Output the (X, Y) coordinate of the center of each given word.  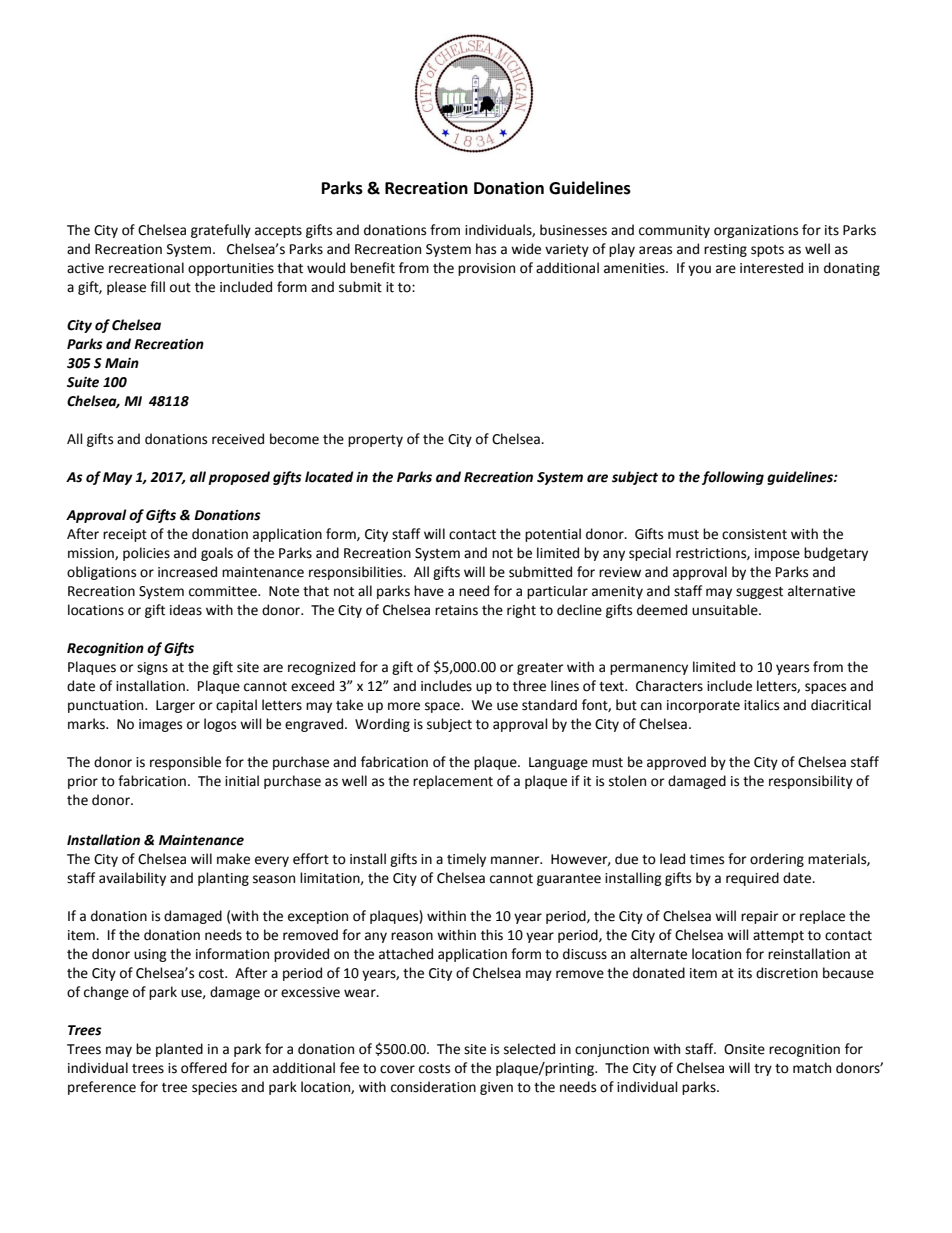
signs (152, 668)
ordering (777, 860)
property (375, 441)
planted (179, 1050)
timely (466, 860)
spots (767, 251)
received (238, 439)
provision (486, 269)
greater (540, 669)
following (733, 478)
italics (761, 705)
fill (157, 286)
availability (132, 879)
